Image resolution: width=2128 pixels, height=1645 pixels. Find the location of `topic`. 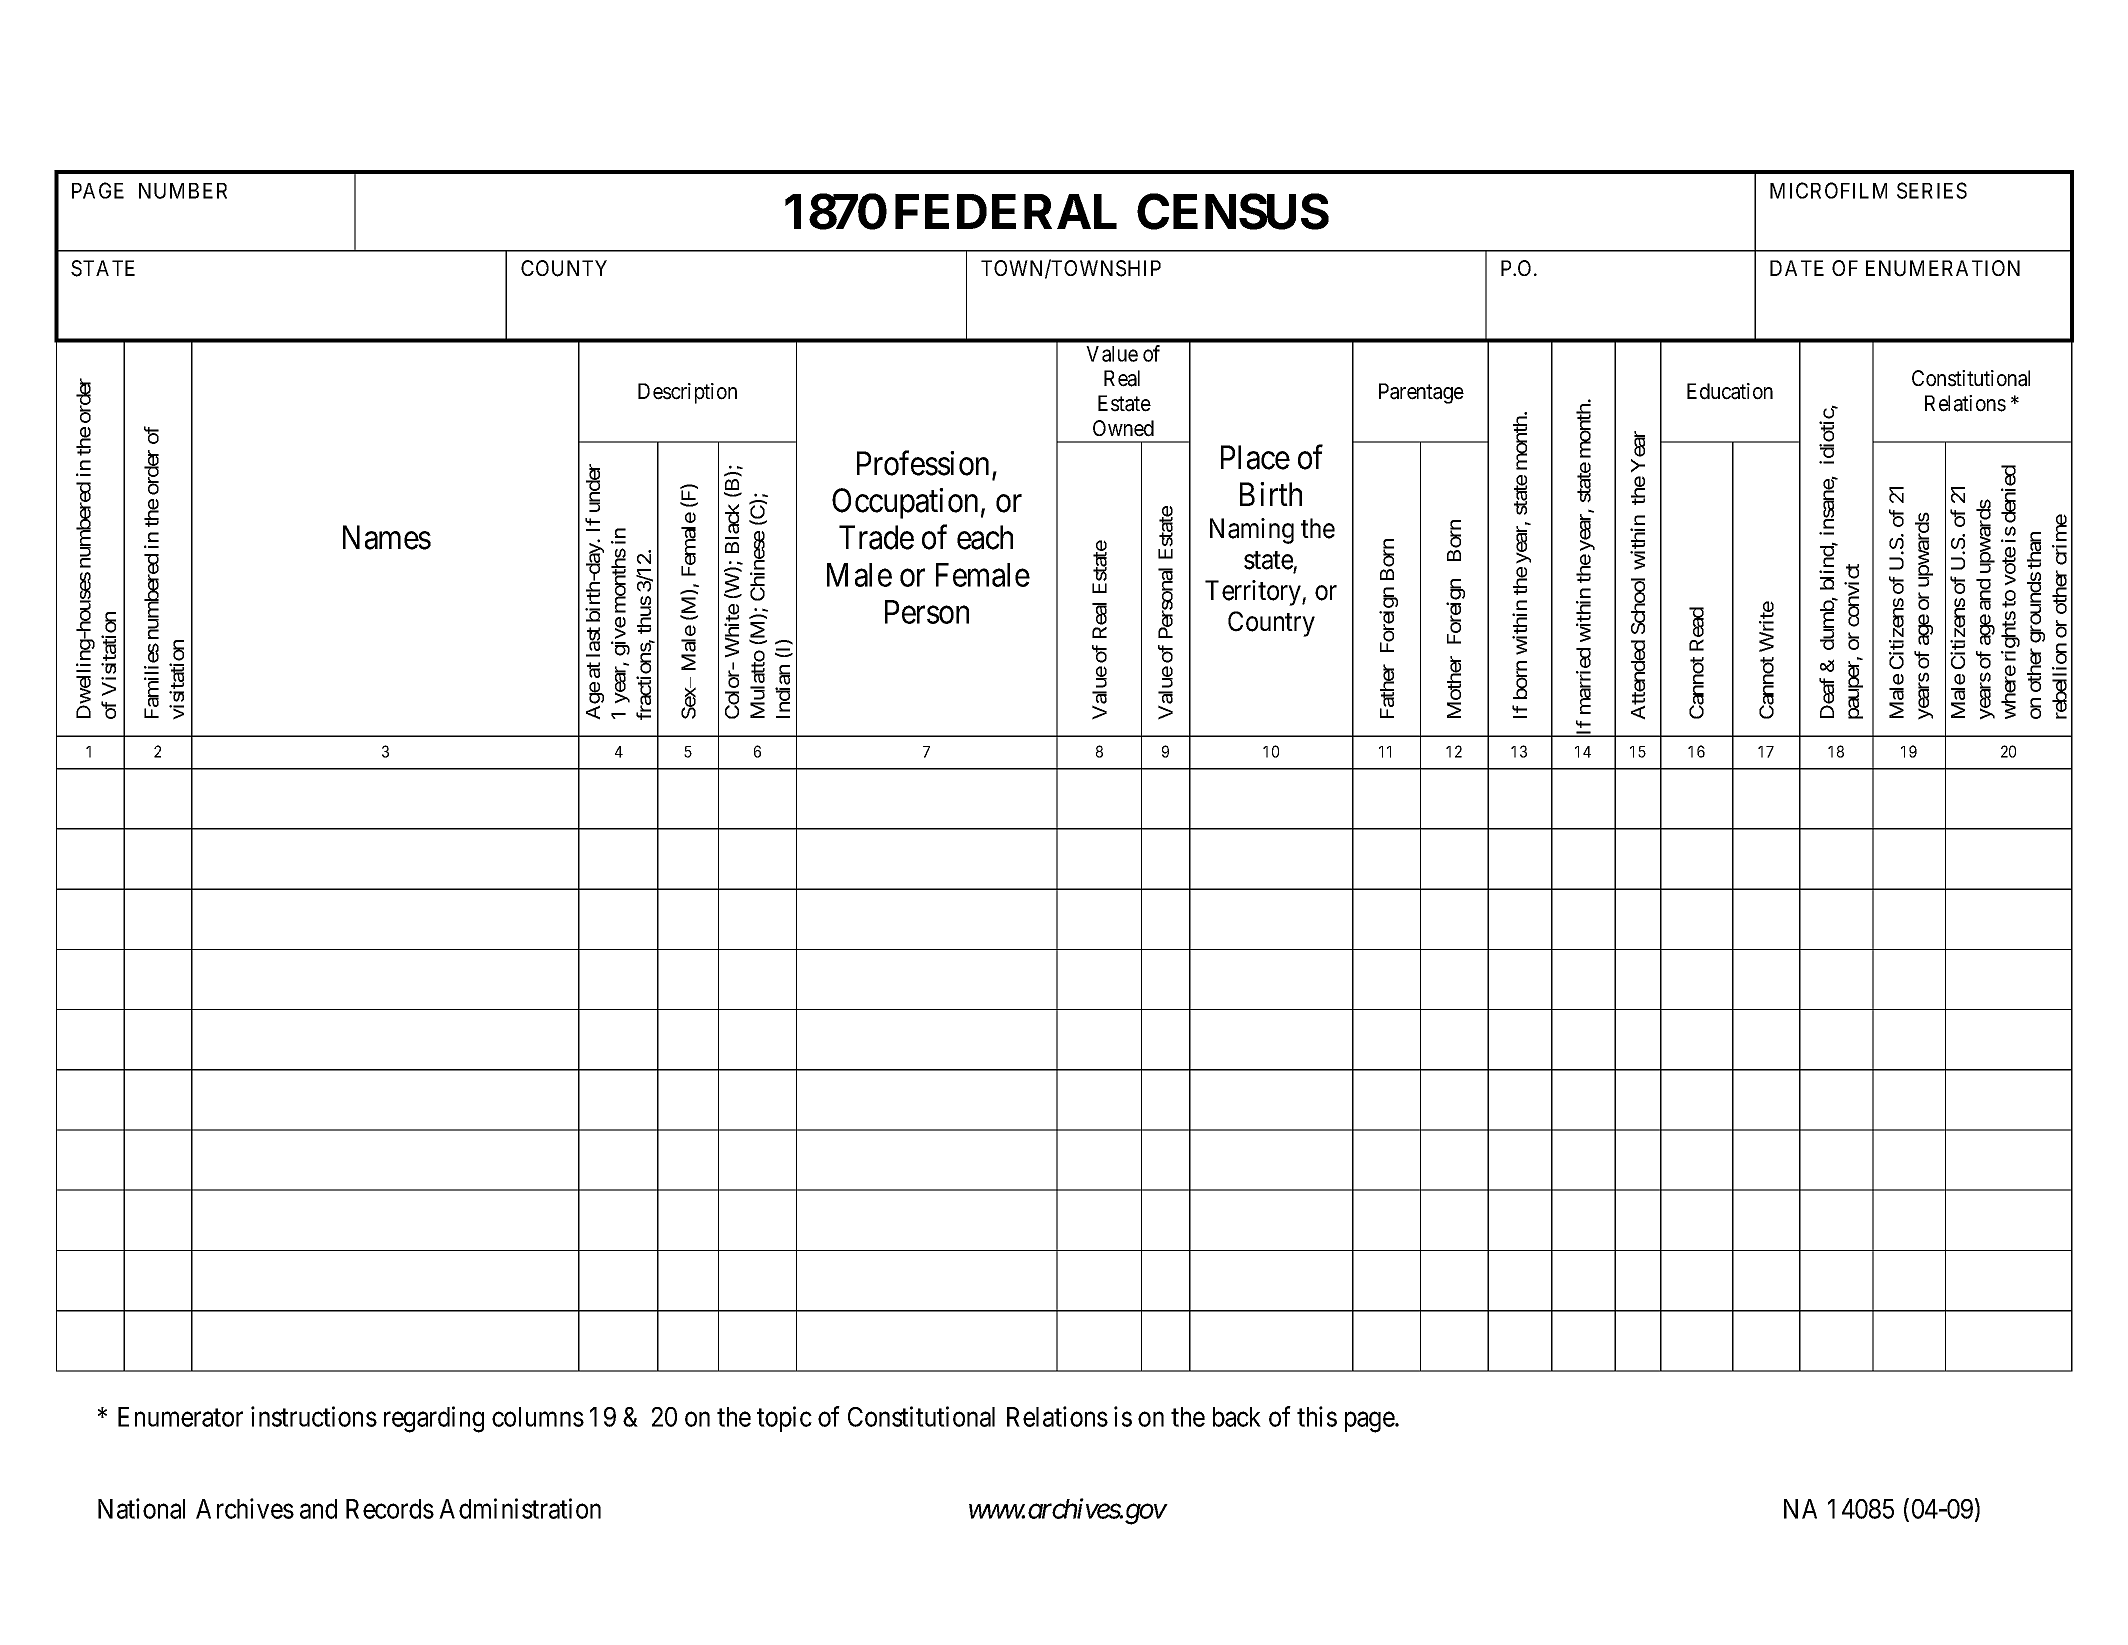

topic is located at coordinates (784, 1419).
